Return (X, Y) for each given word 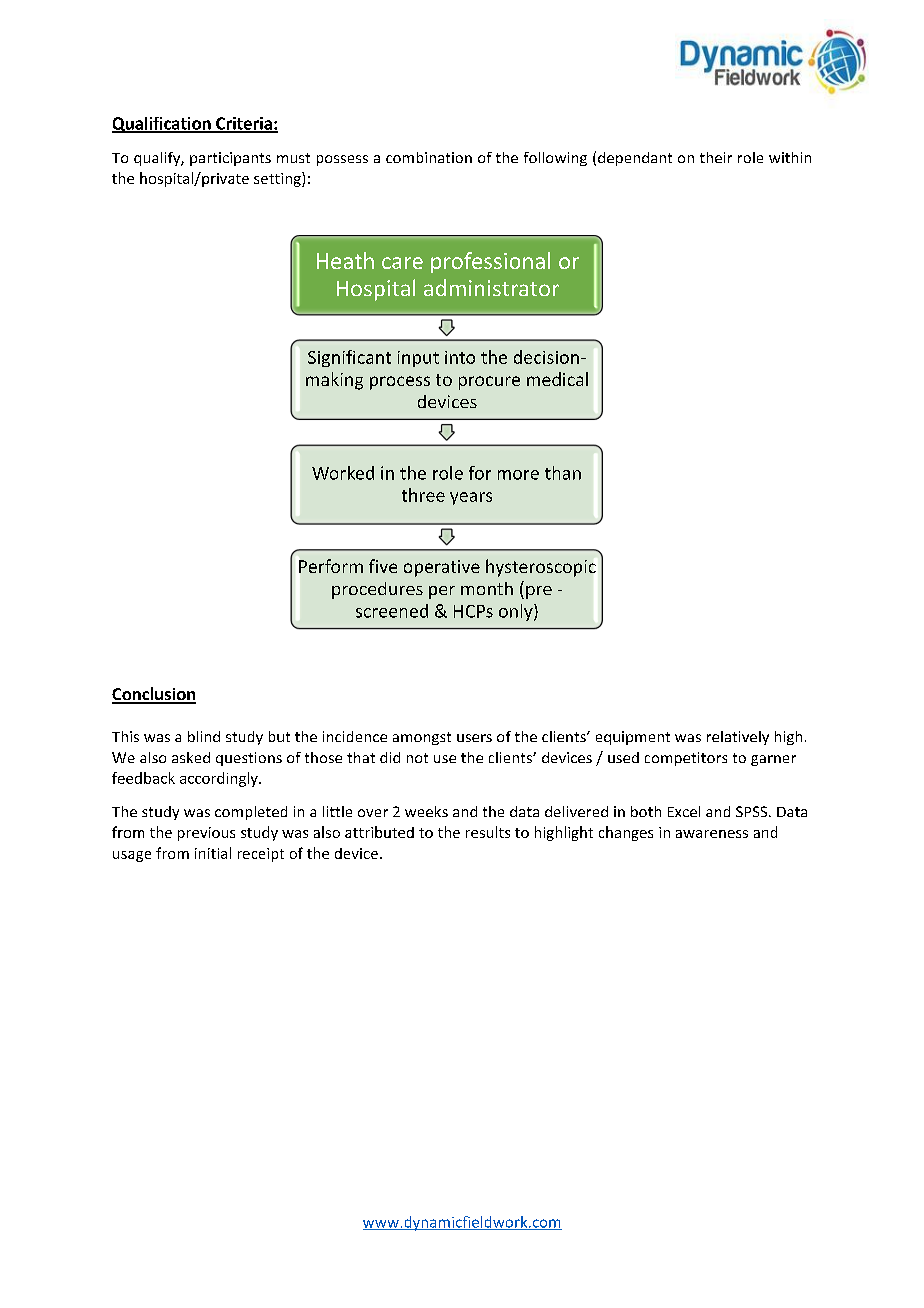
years (471, 498)
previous (206, 834)
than (563, 473)
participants (230, 159)
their (716, 157)
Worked (343, 473)
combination (429, 157)
